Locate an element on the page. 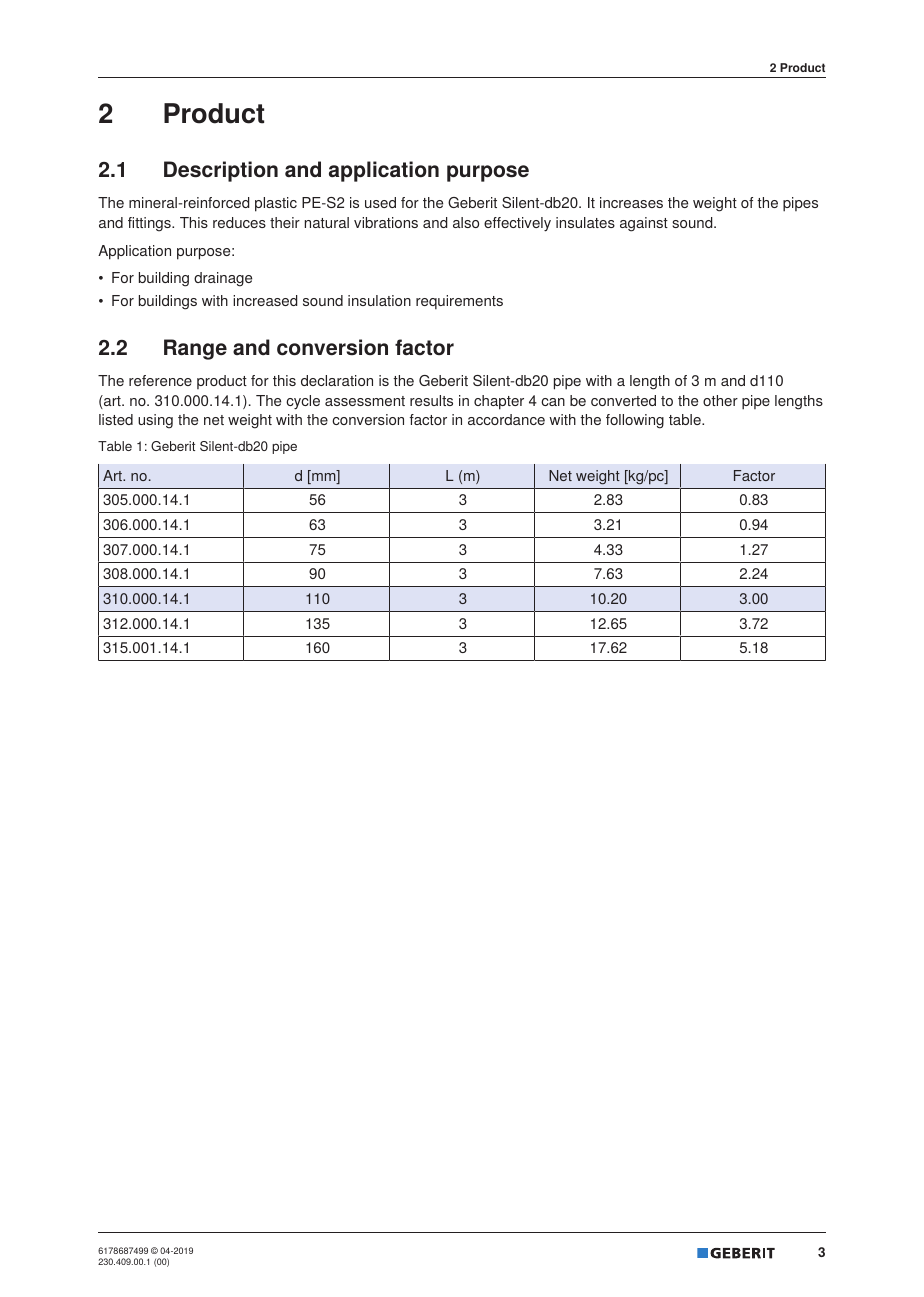 The height and width of the image is (1297, 924). Range is located at coordinates (195, 349).
